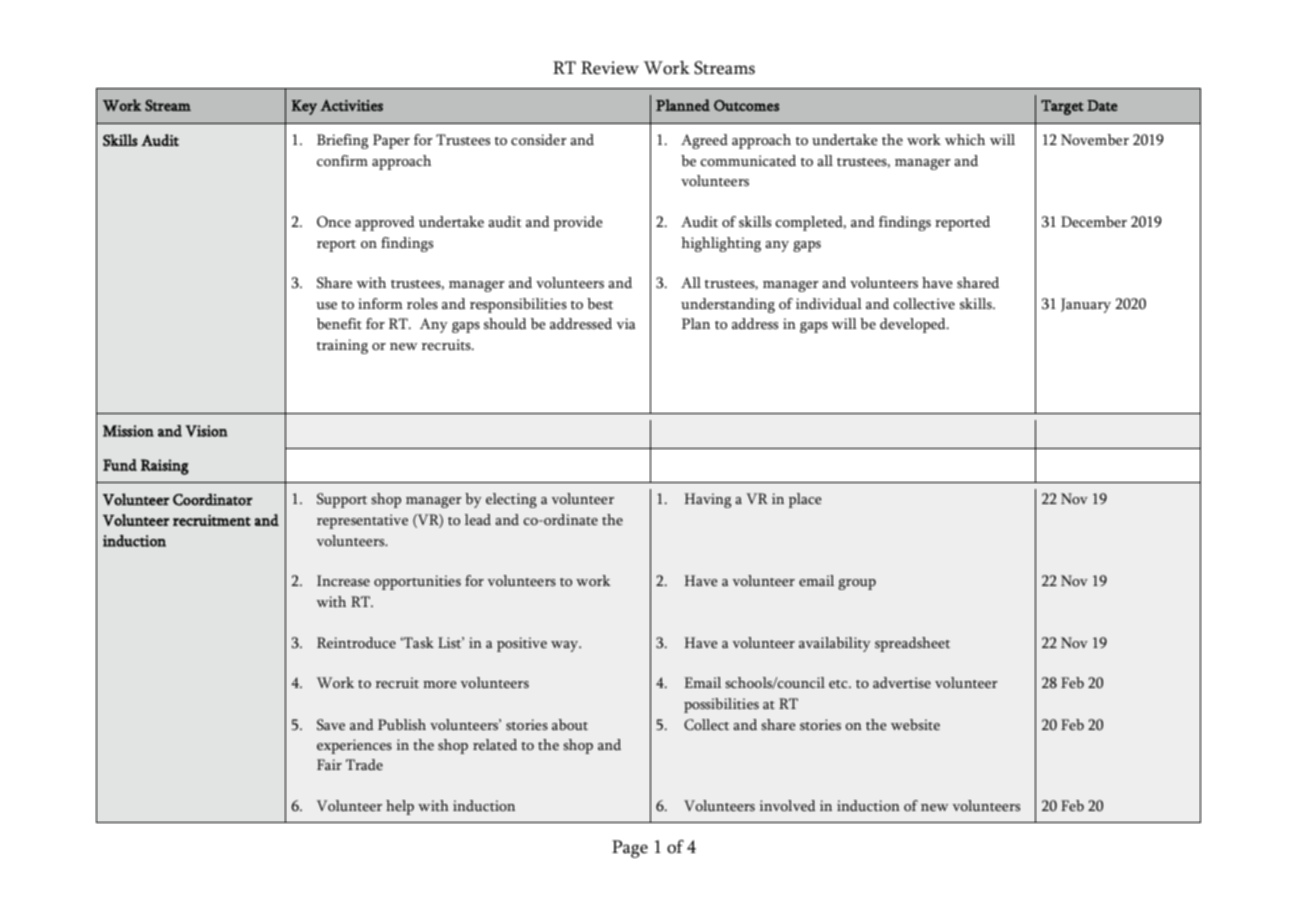 The width and height of the screenshot is (1308, 924). Describe the element at coordinates (707, 500) in the screenshot. I see `Having` at that location.
